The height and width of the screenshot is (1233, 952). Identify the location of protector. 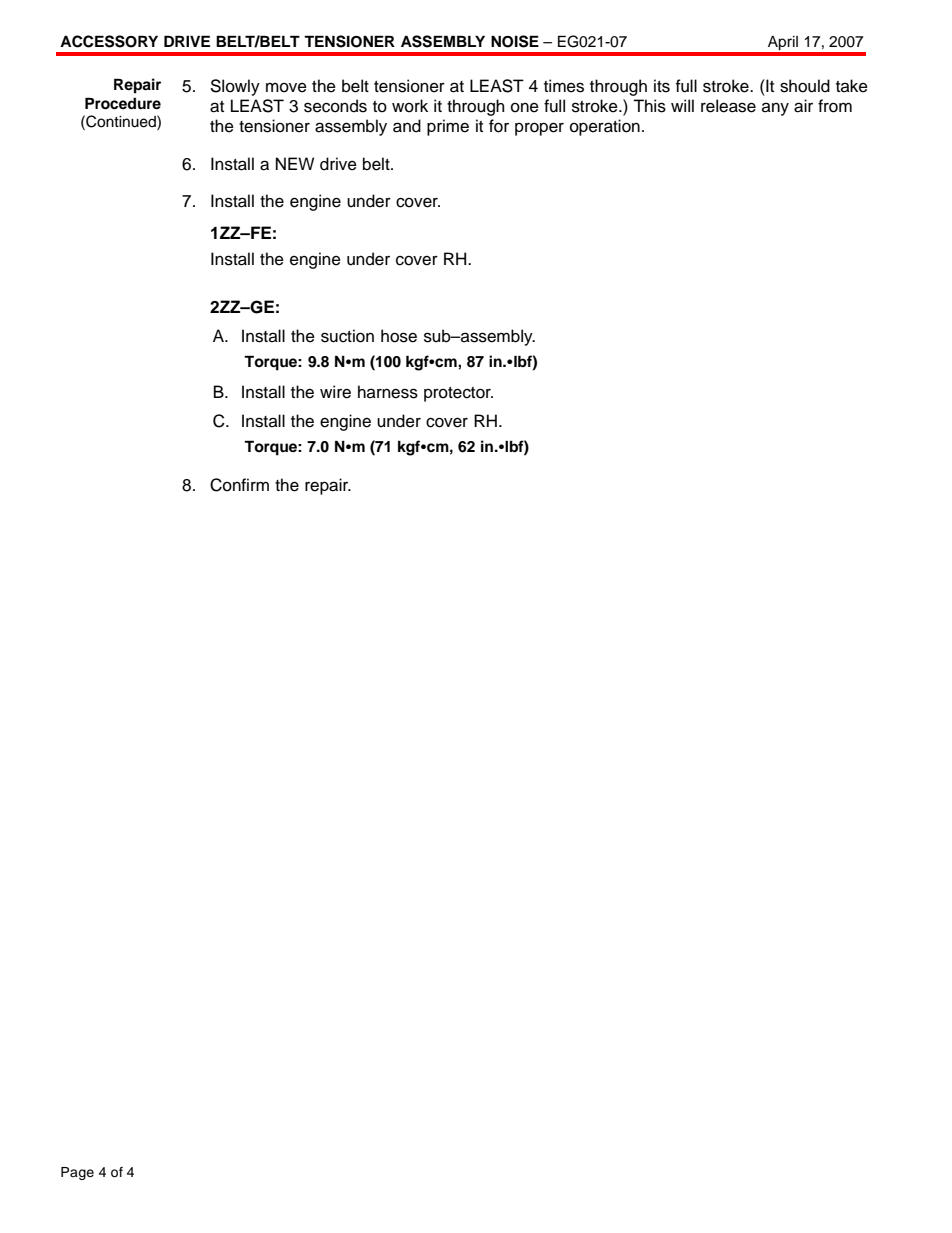
(458, 394).
